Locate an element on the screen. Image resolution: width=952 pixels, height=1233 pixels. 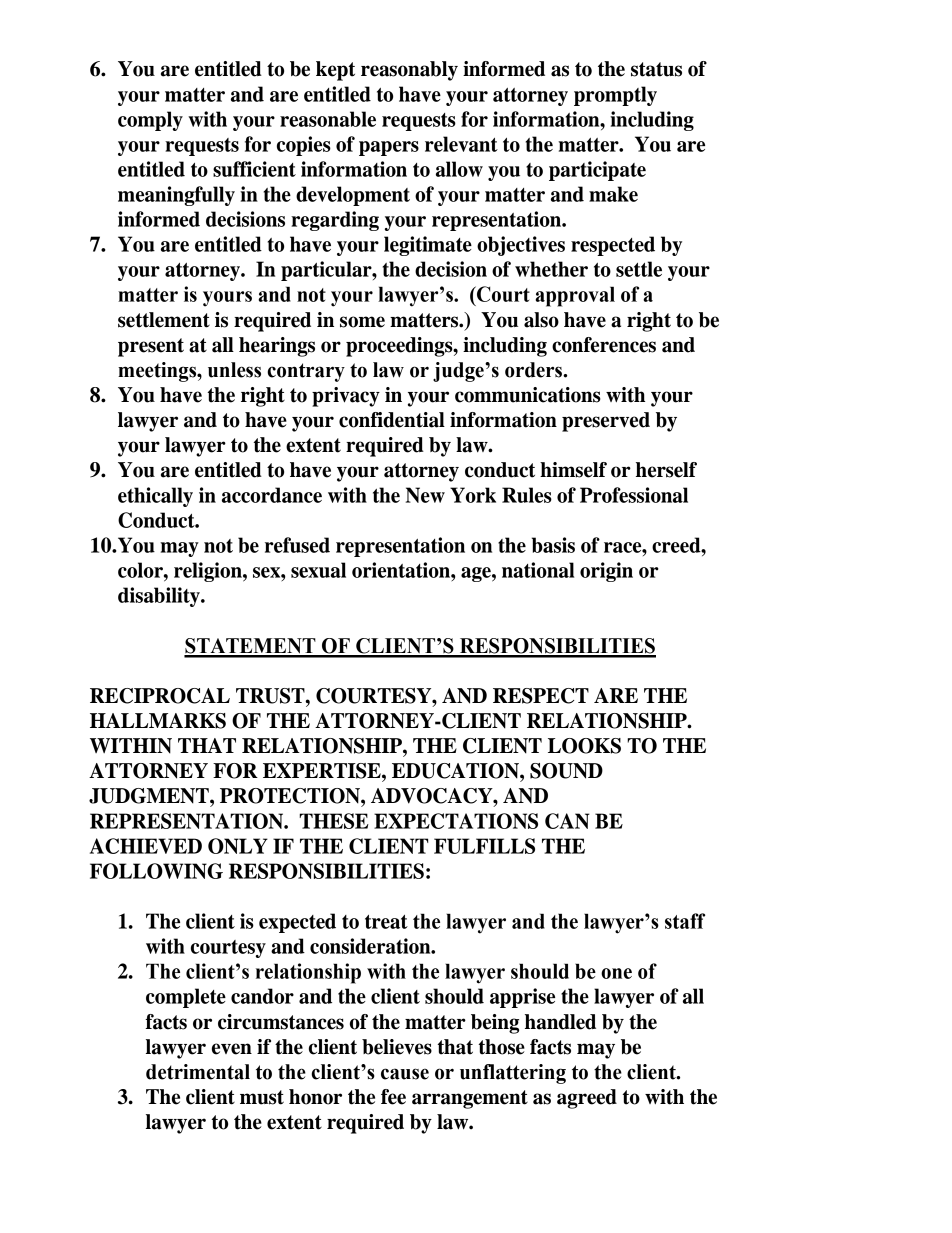
confidential is located at coordinates (392, 420).
